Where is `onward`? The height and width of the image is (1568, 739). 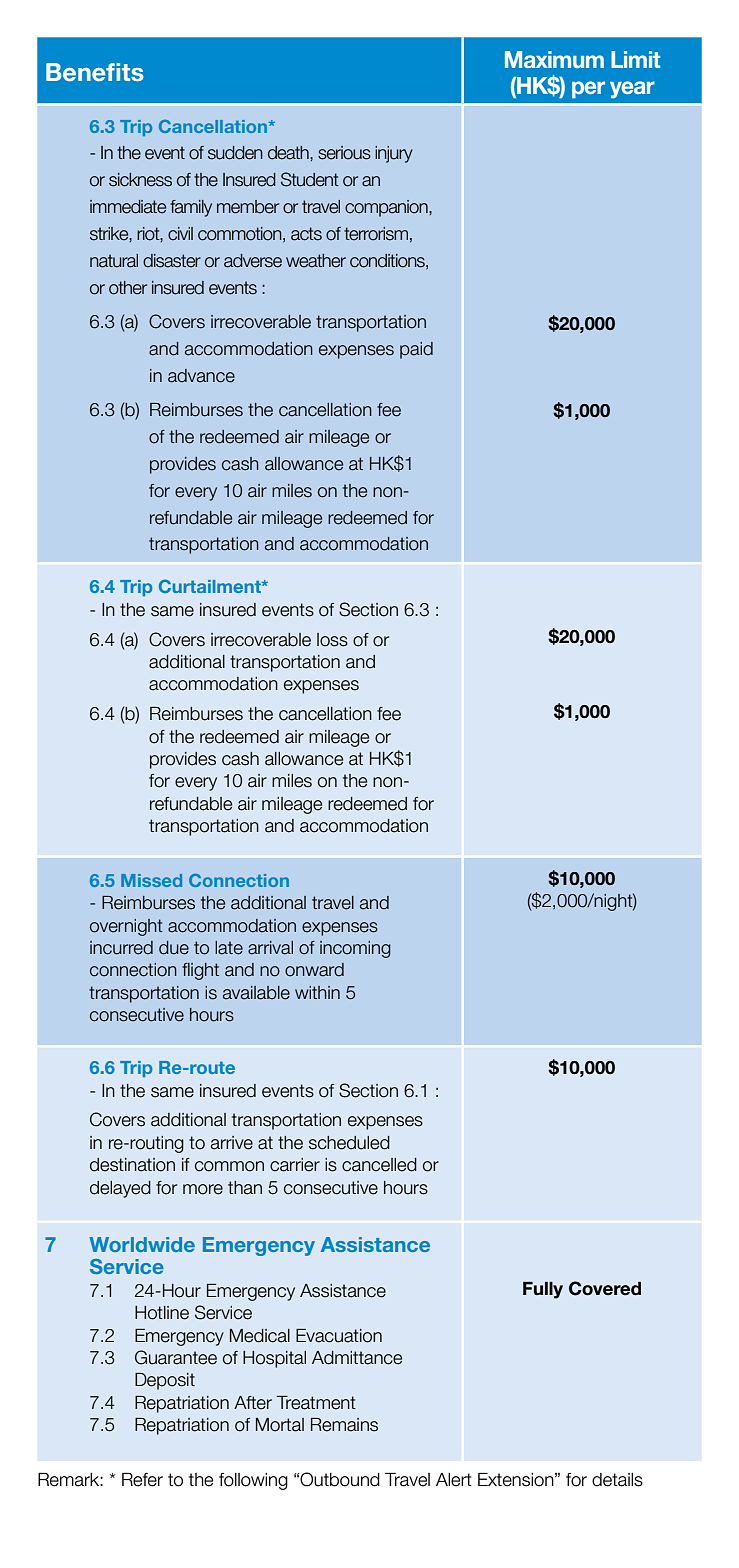 onward is located at coordinates (314, 970).
